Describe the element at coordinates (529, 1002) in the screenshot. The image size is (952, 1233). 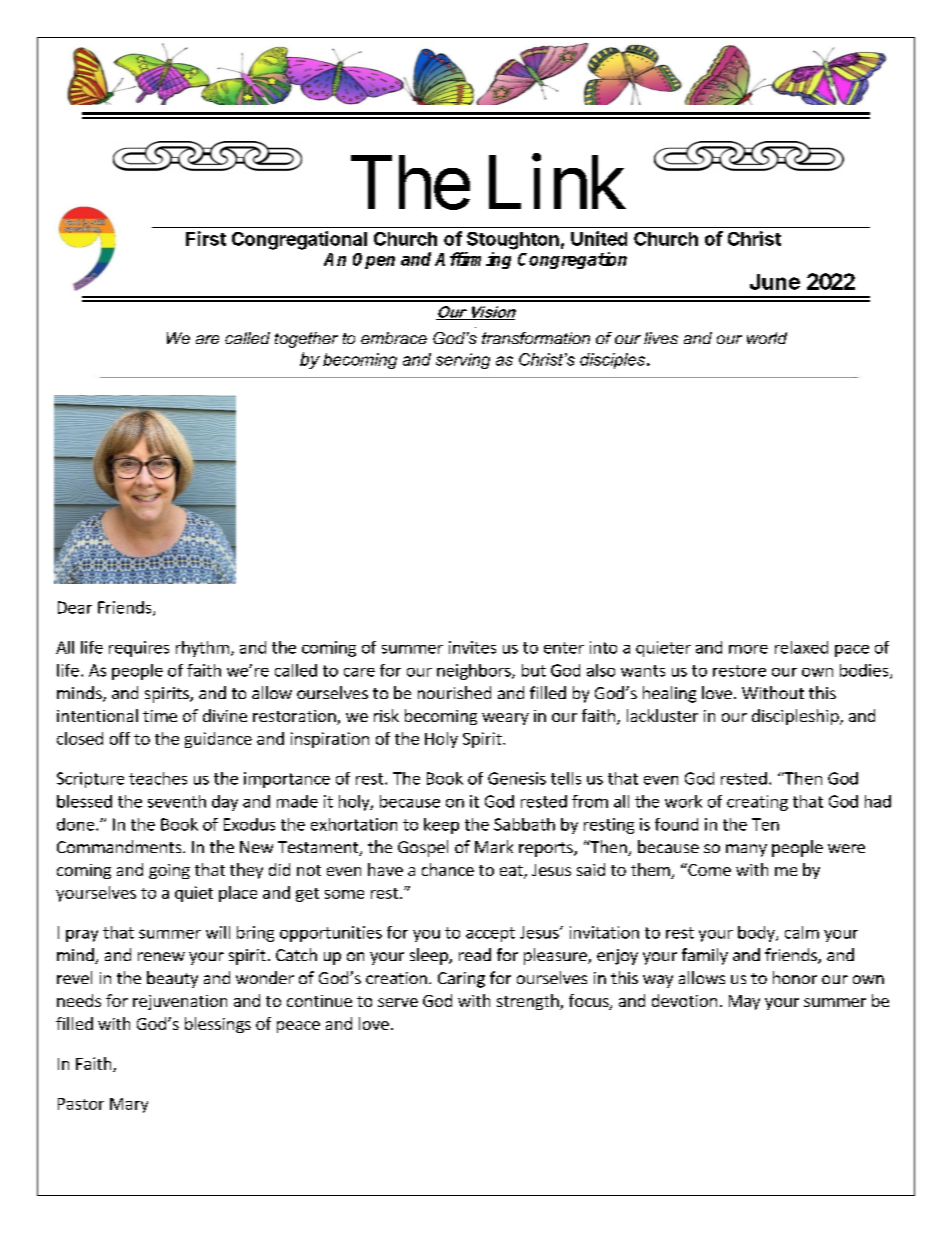
I see `strength` at that location.
